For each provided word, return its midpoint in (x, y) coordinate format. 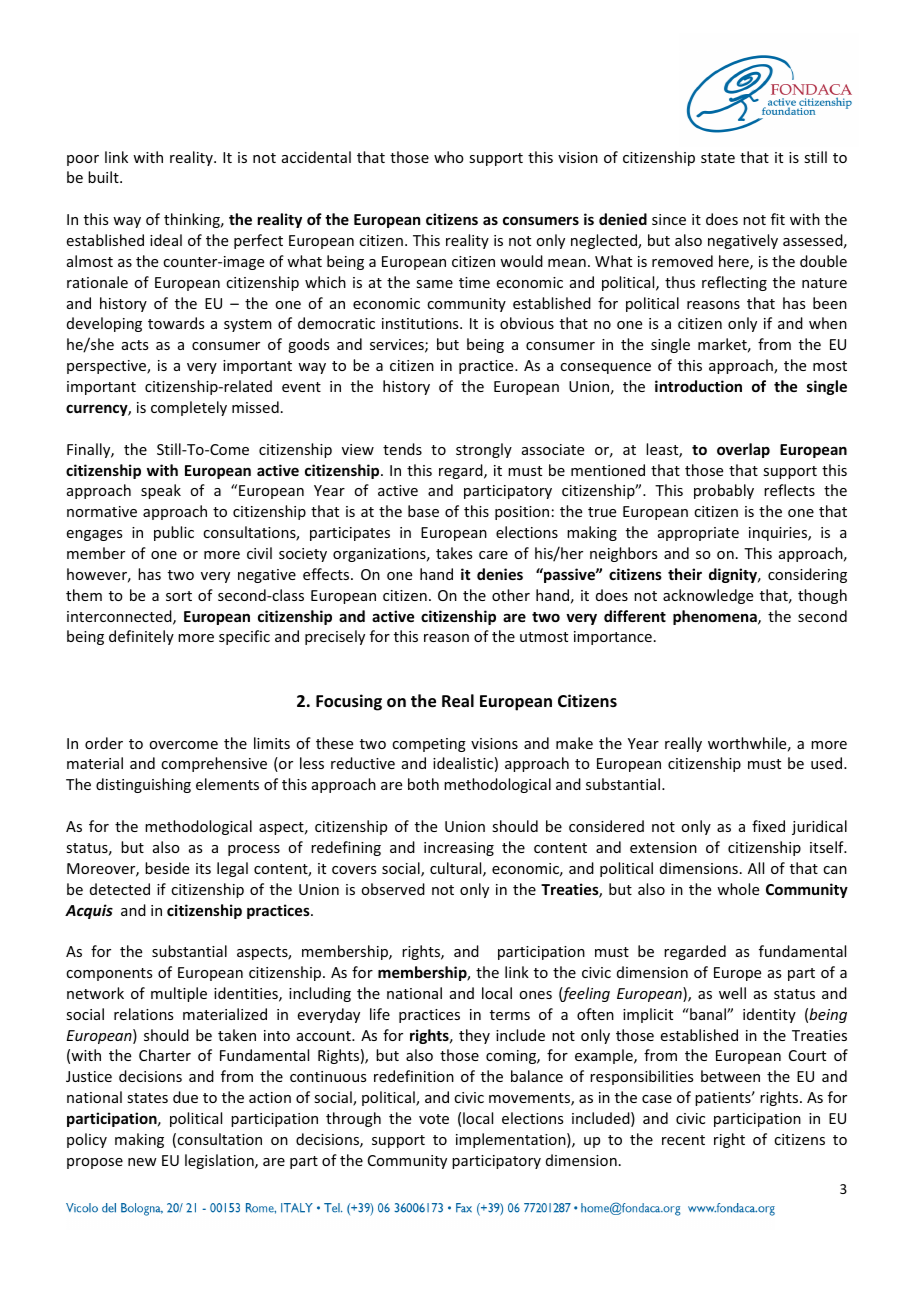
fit (778, 219)
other (511, 595)
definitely (141, 637)
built (104, 177)
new (142, 1162)
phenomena (716, 617)
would (521, 261)
